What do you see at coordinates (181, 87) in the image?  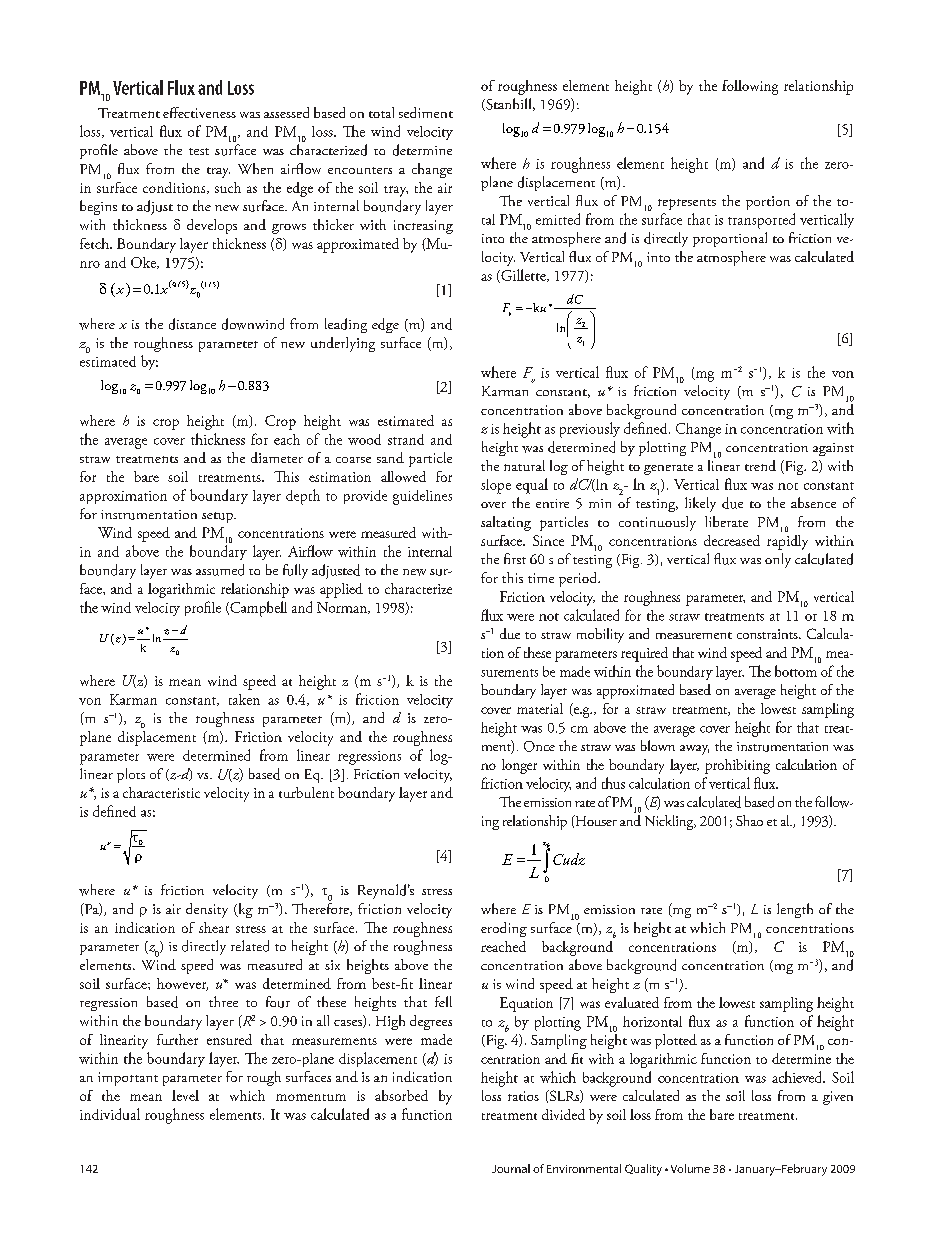 I see `Flux` at bounding box center [181, 87].
